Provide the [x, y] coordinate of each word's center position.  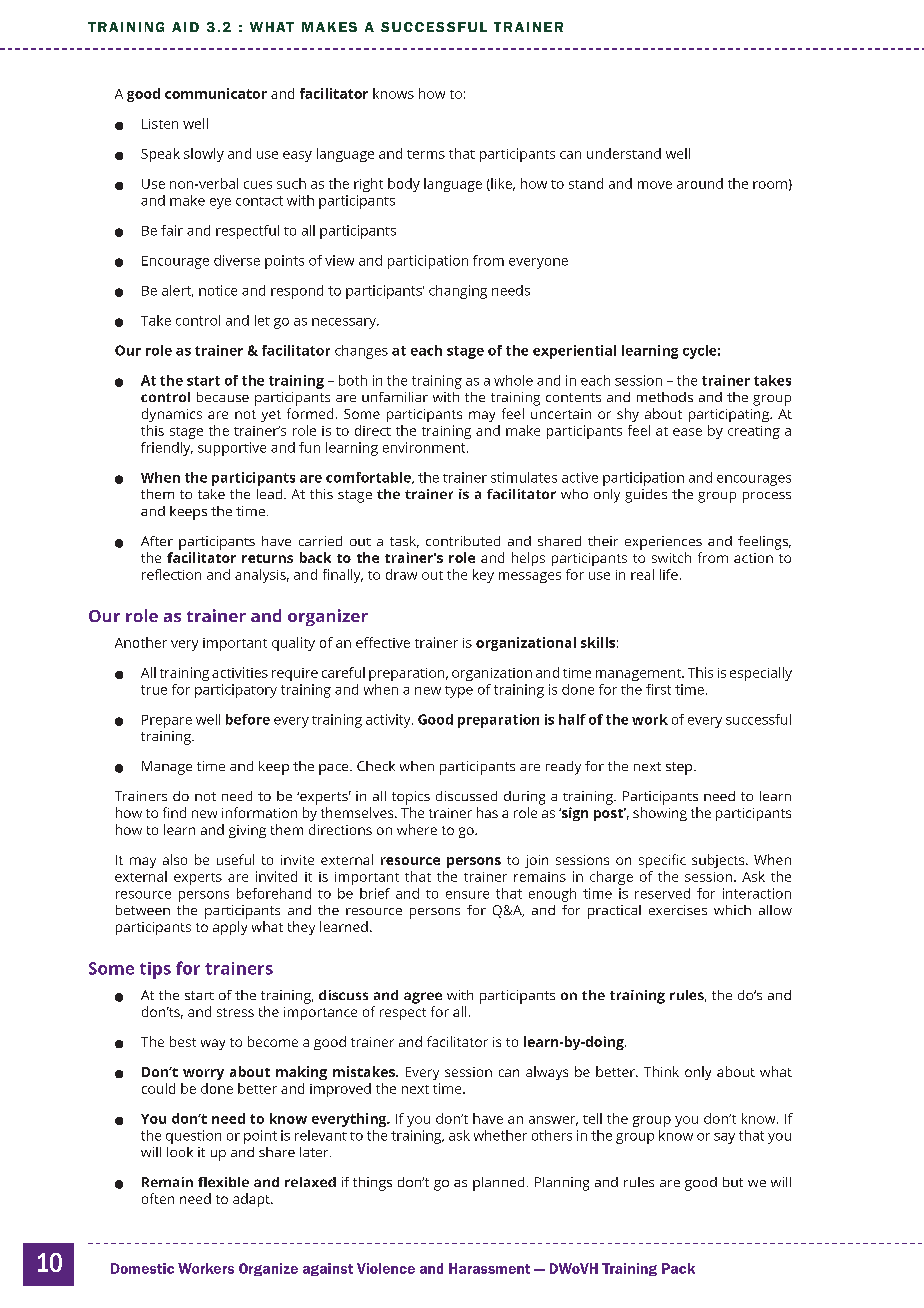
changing [458, 292]
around [700, 183]
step [680, 768]
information [259, 812]
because [223, 397]
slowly [204, 155]
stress [235, 1012]
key [483, 576]
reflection [171, 574]
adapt [252, 1200]
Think [661, 1071]
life [669, 574]
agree [423, 998]
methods [665, 397]
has [487, 812]
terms [426, 154]
